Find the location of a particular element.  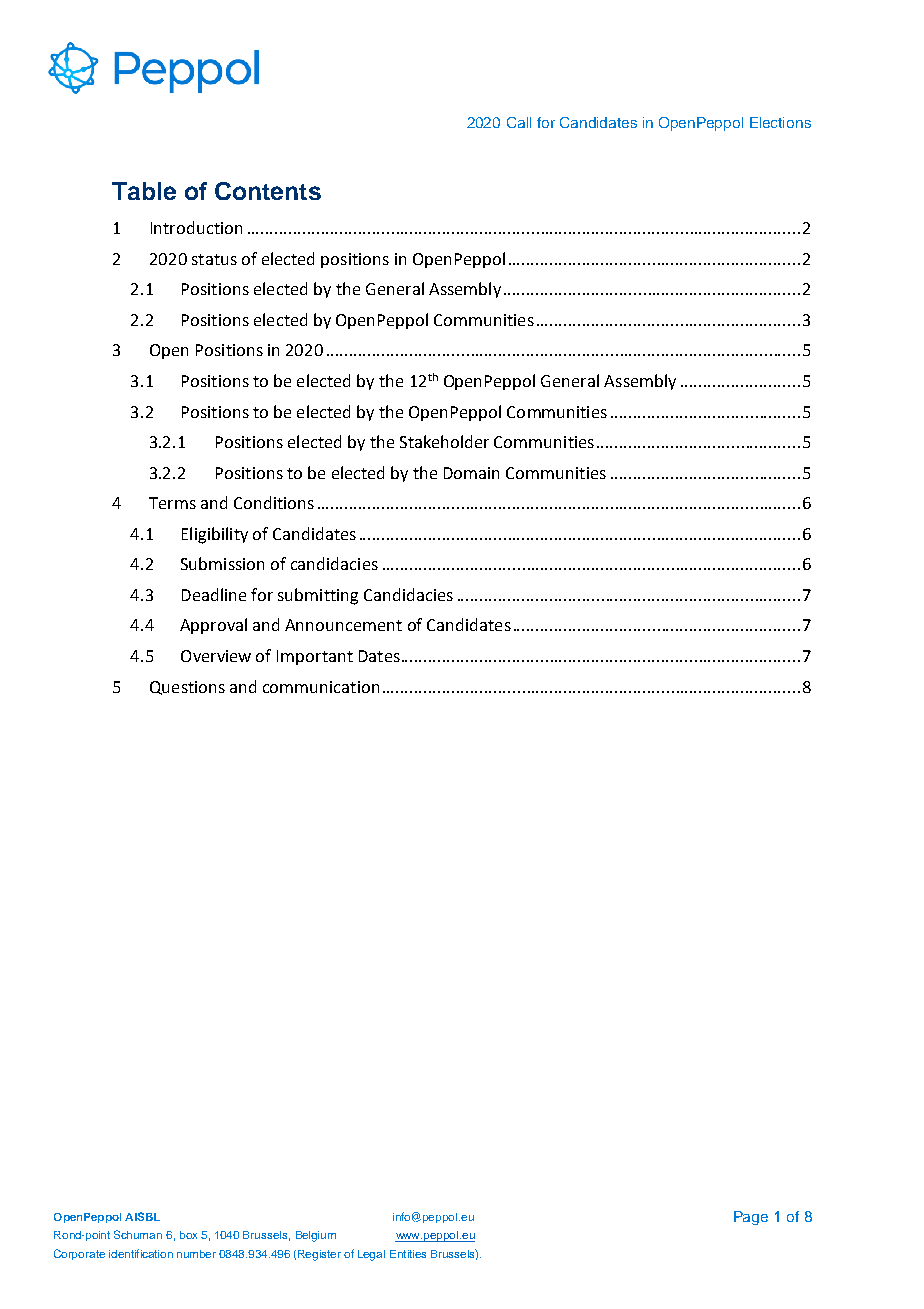

Call is located at coordinates (519, 122).
